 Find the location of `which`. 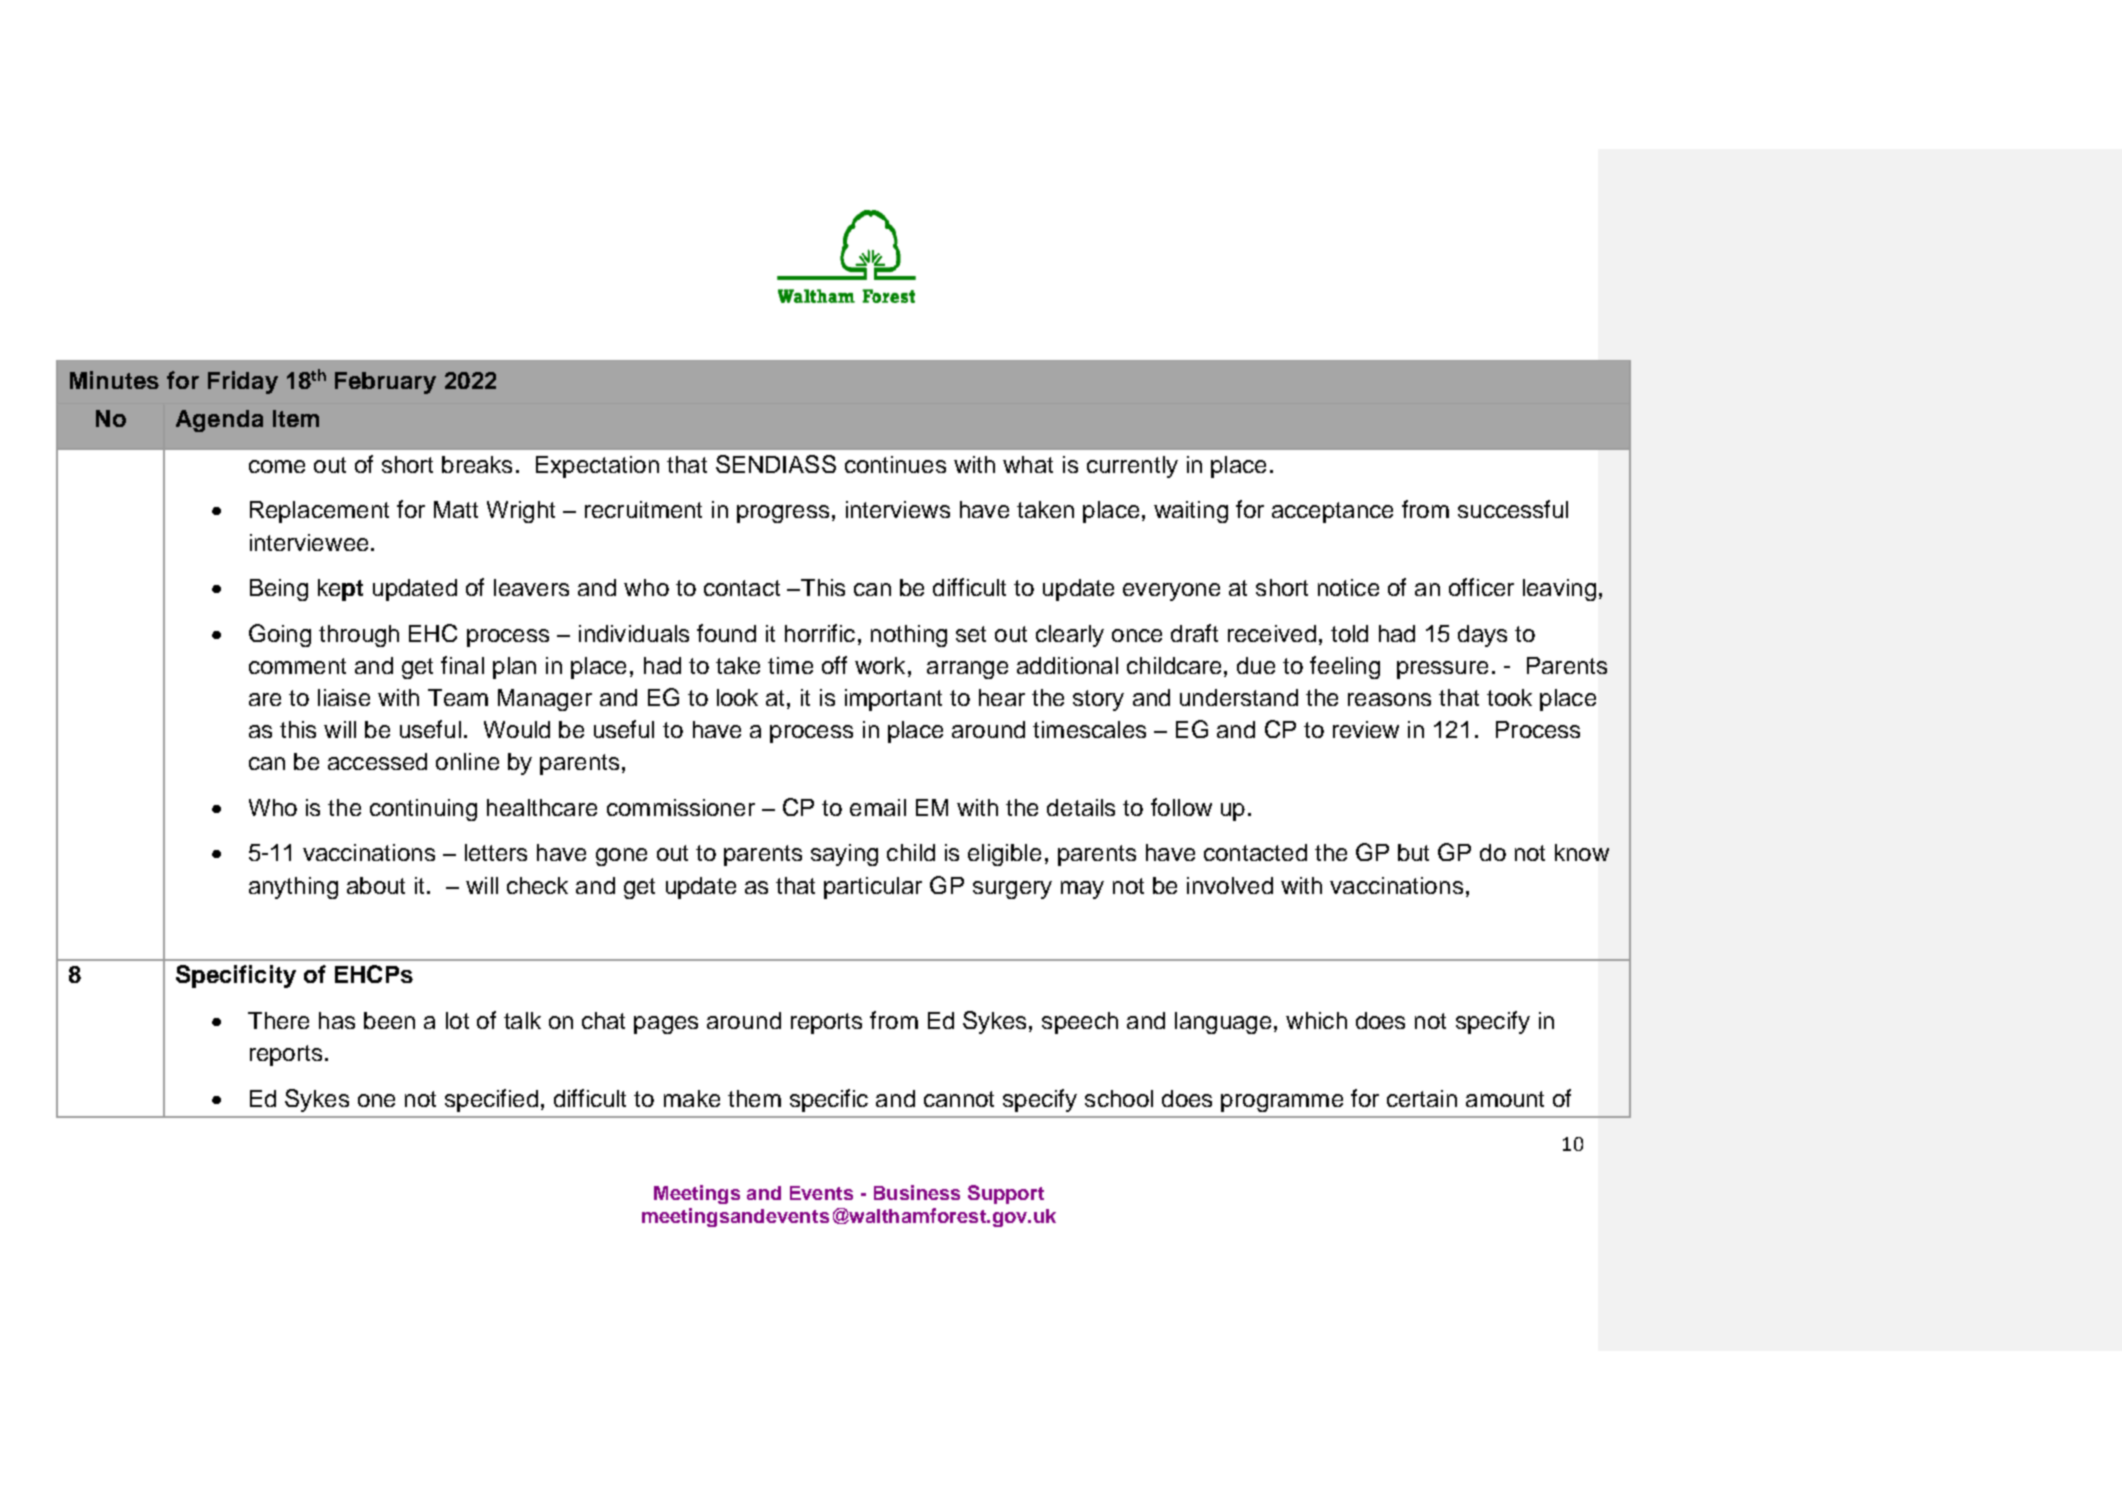

which is located at coordinates (1316, 1020).
